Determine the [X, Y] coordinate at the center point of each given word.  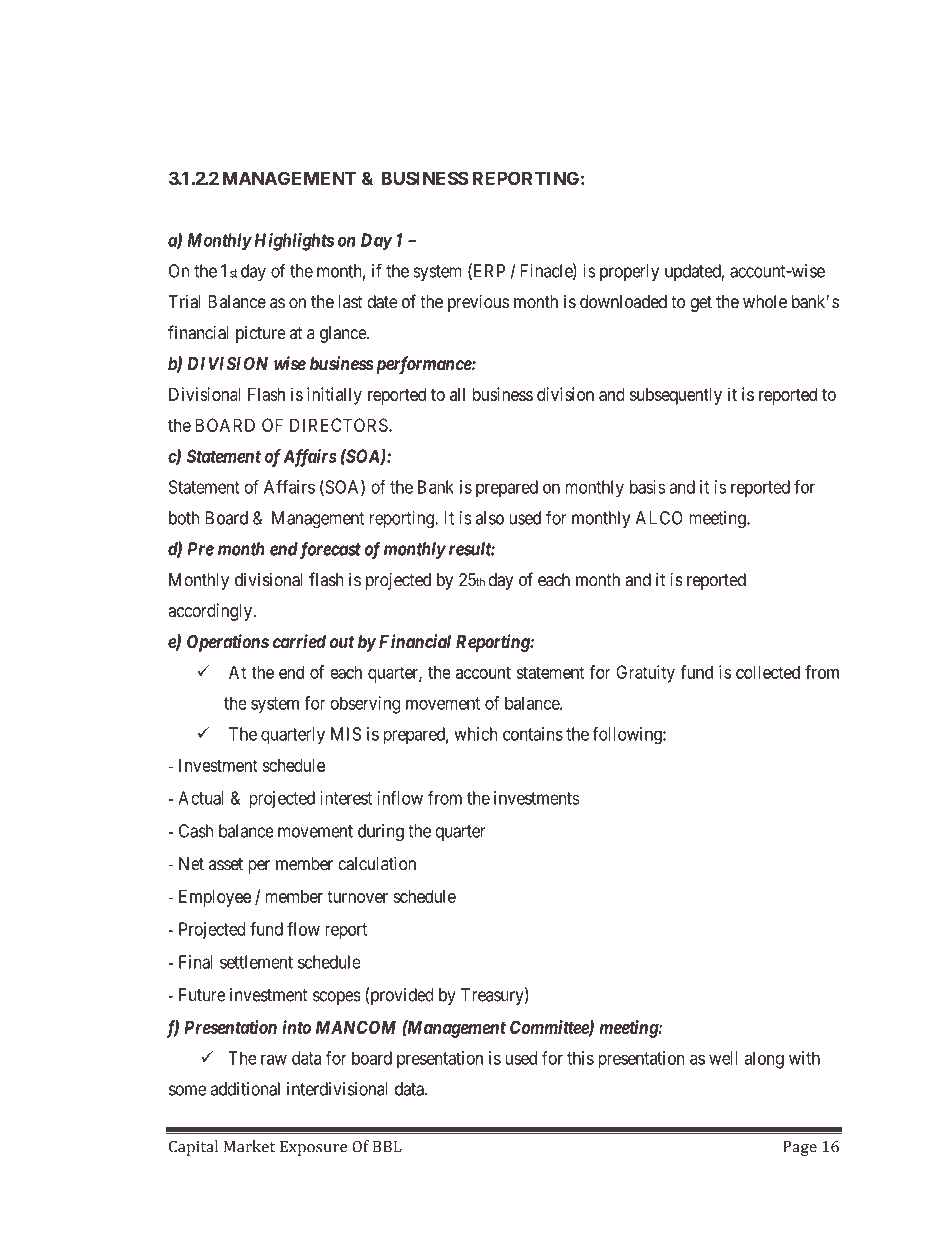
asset [226, 864]
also [490, 518]
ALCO [659, 518]
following [628, 736]
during [381, 833]
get [701, 304]
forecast [329, 550]
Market [249, 1146]
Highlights [294, 242]
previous [478, 303]
